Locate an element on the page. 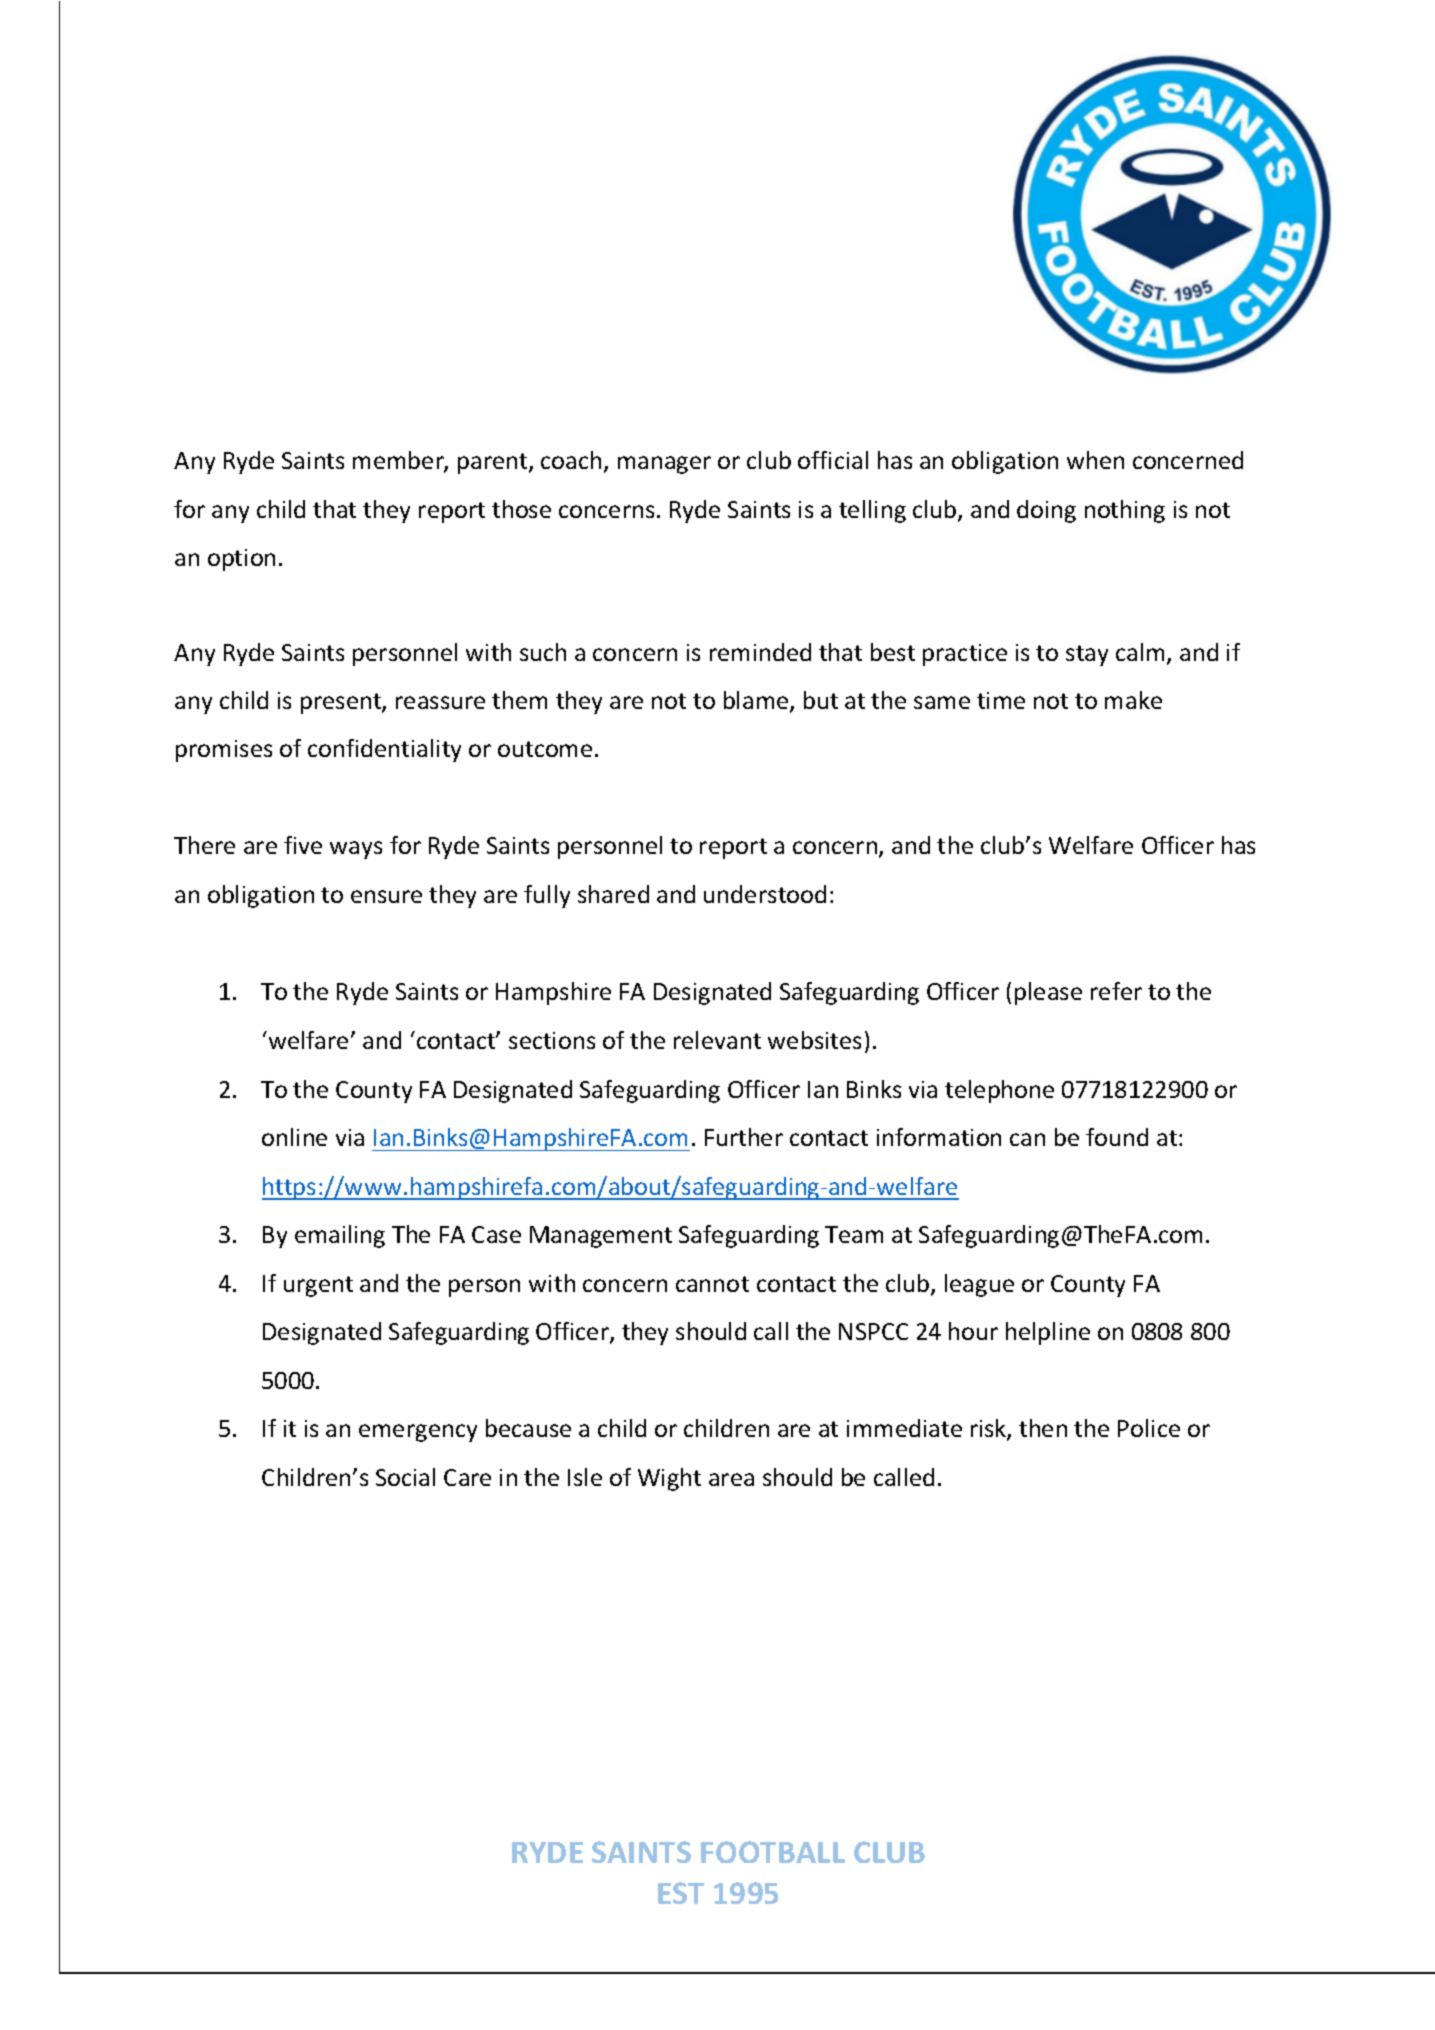 This page has width=1435, height=2030. cannot is located at coordinates (712, 1284).
